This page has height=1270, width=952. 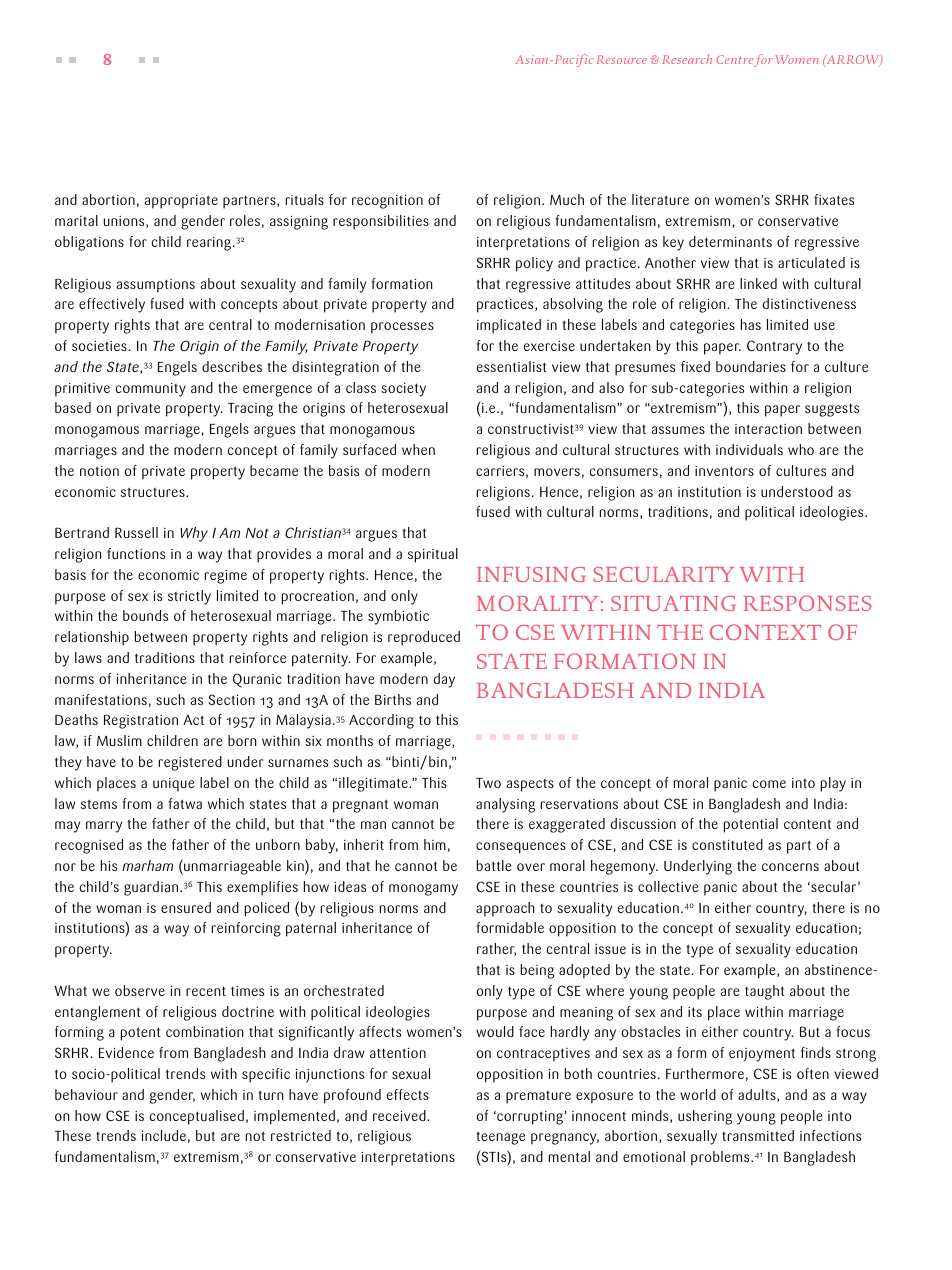 What do you see at coordinates (174, 785) in the page?
I see `unique` at bounding box center [174, 785].
